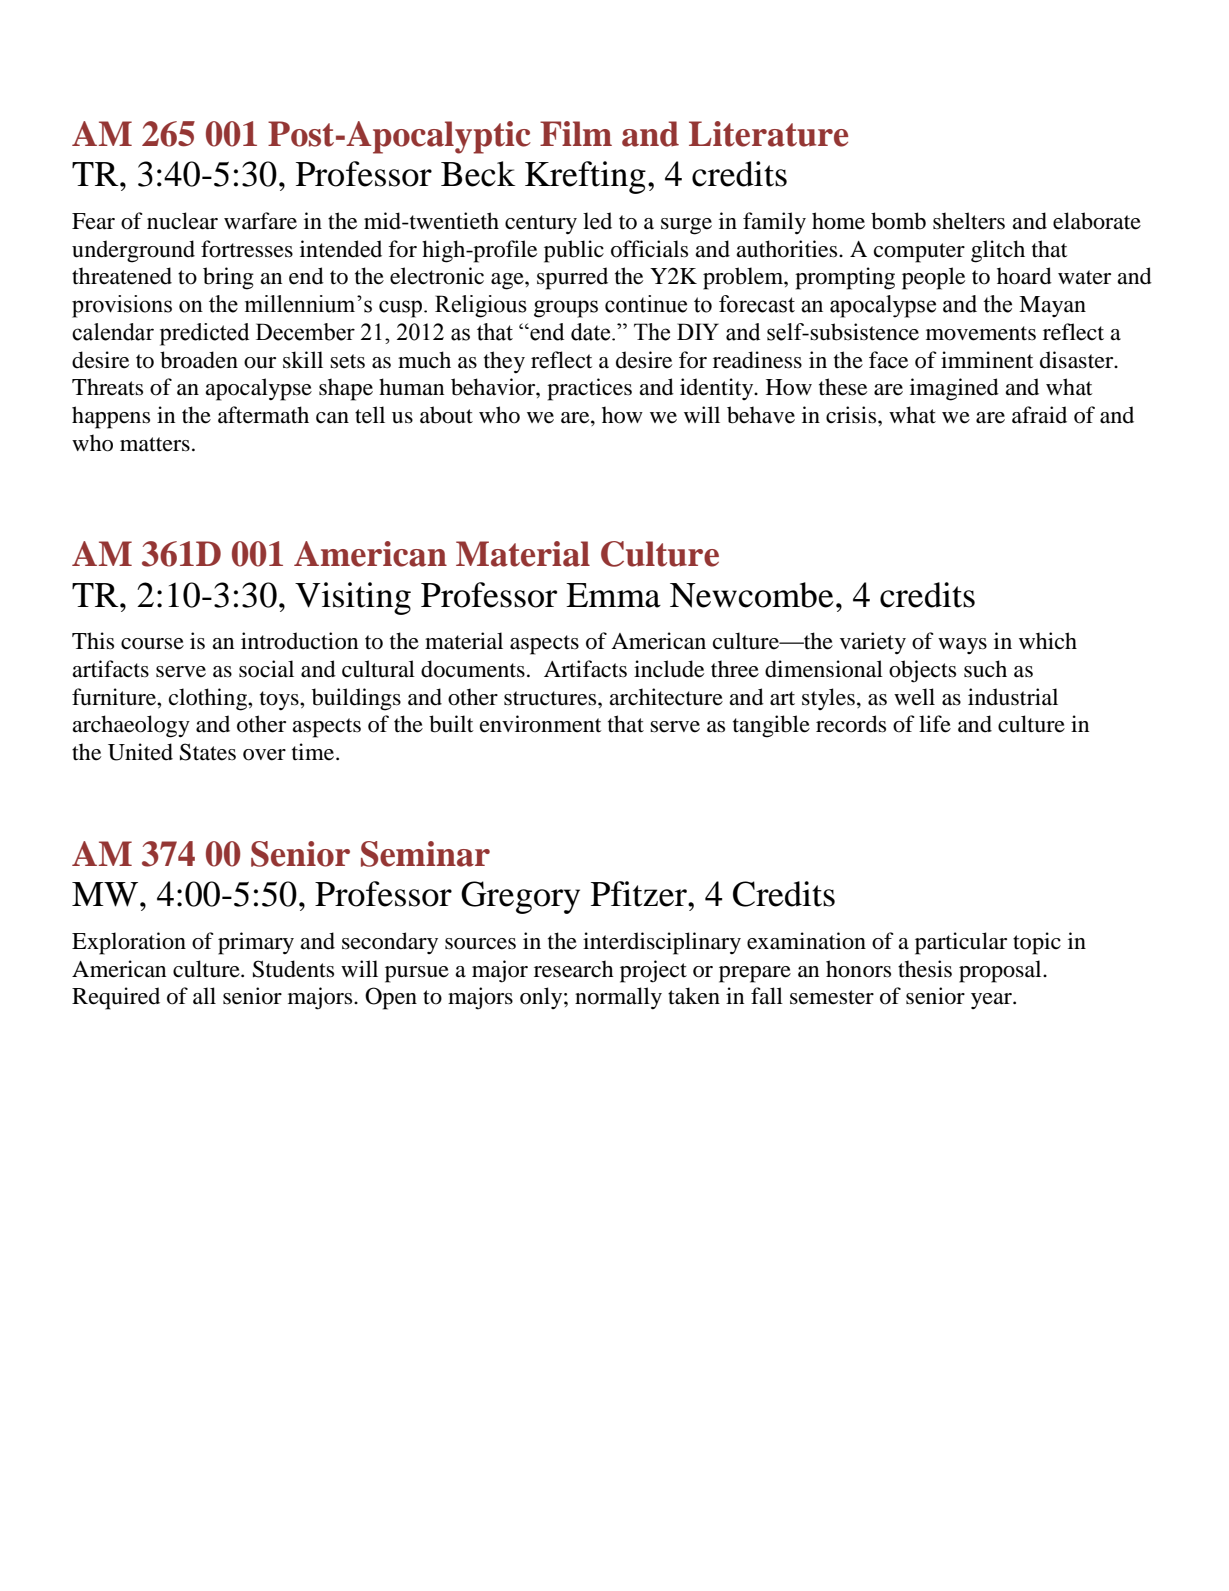 This image has width=1229, height=1591. What do you see at coordinates (589, 389) in the image?
I see `practices` at bounding box center [589, 389].
